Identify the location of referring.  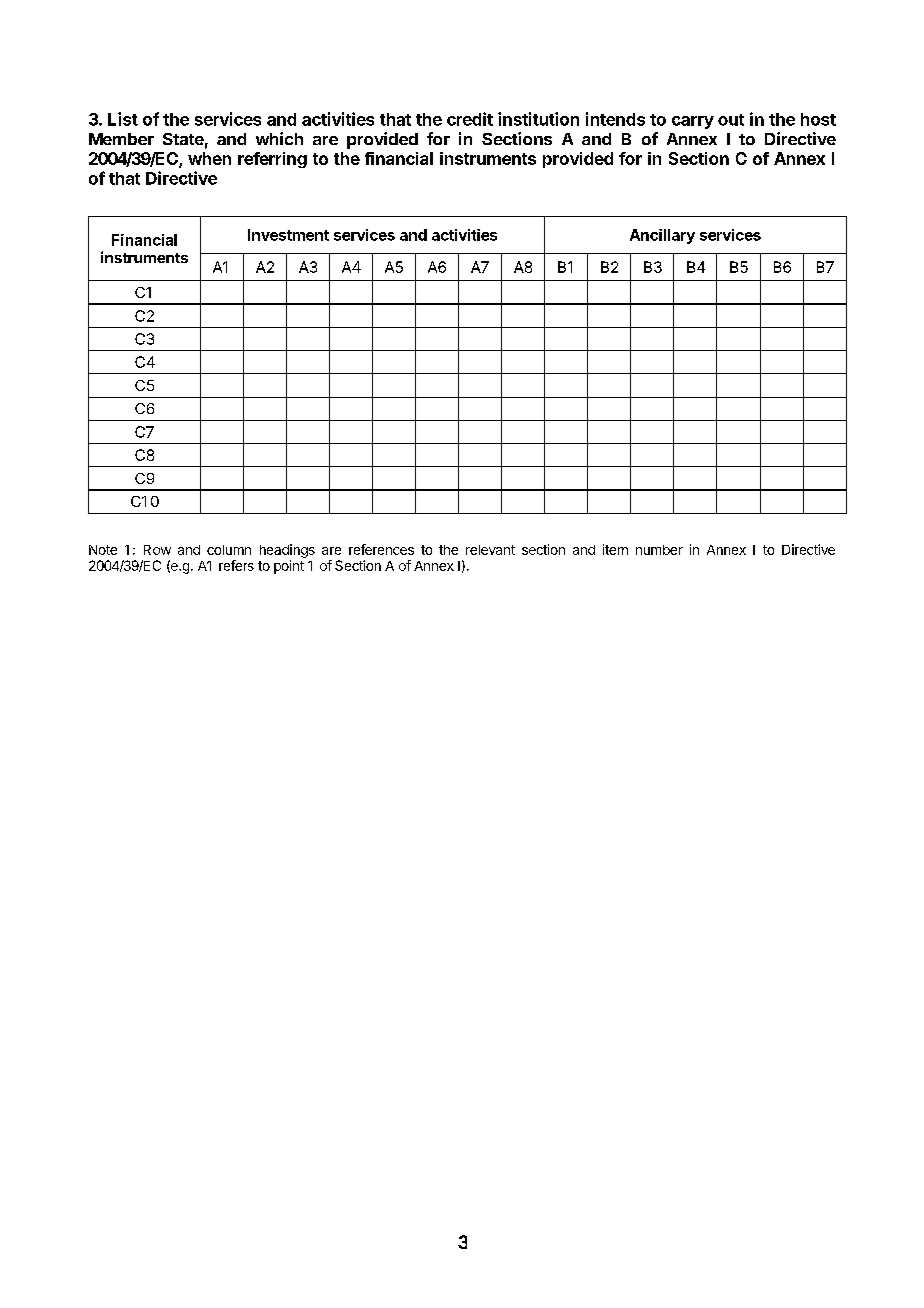
(272, 160).
